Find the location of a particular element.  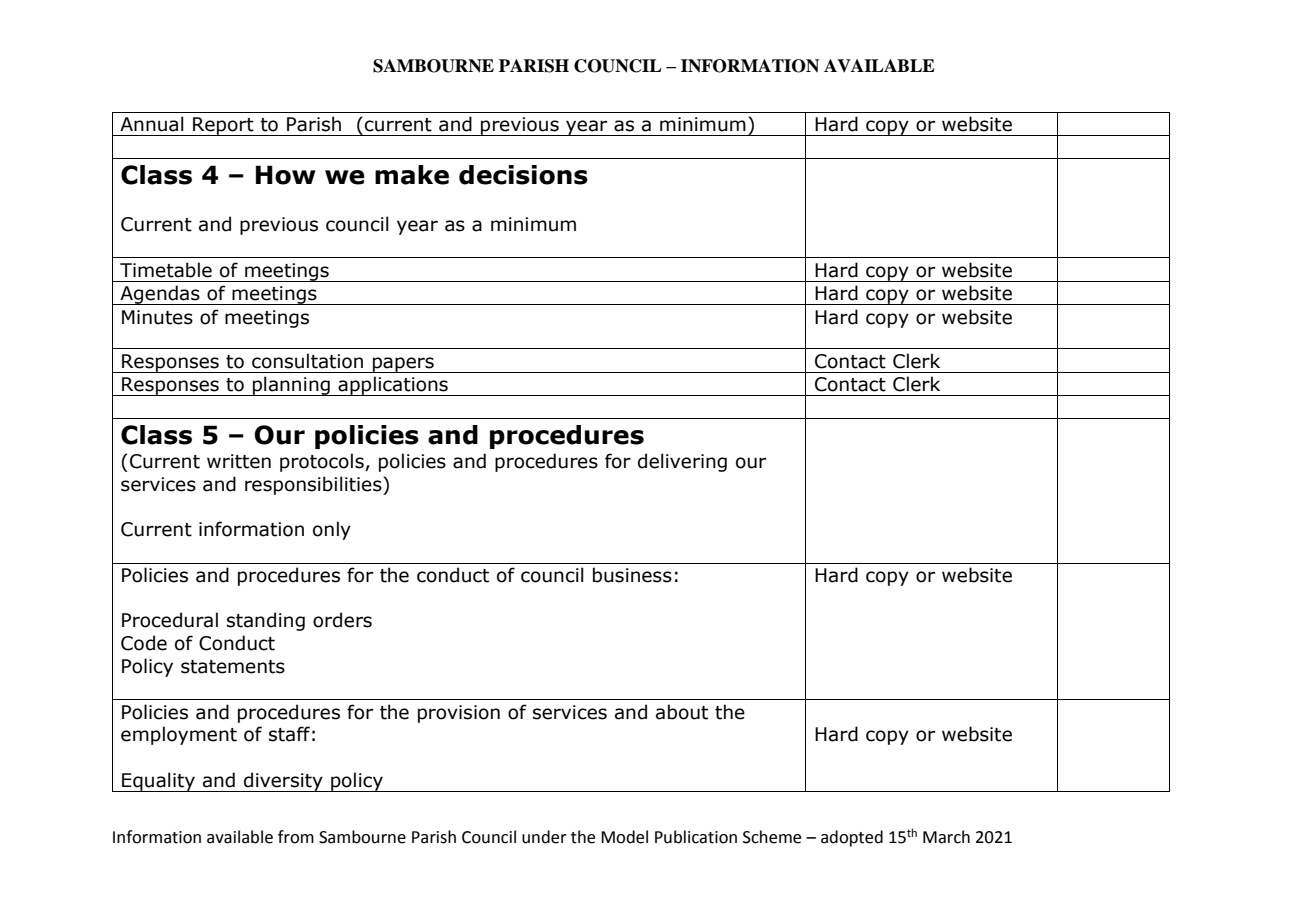

from is located at coordinates (296, 837).
